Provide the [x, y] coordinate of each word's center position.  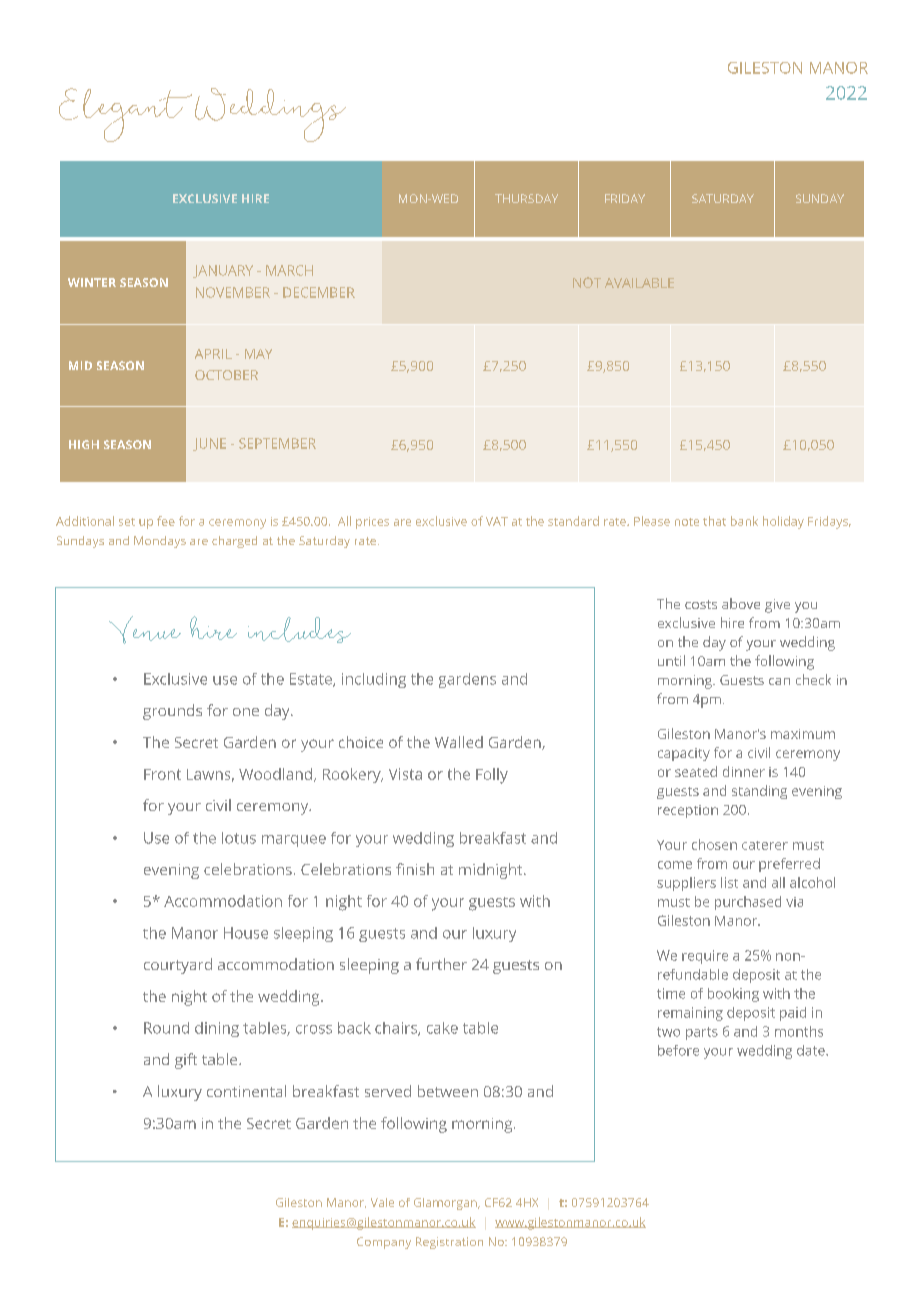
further [441, 964]
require [705, 957]
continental [246, 1091]
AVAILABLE [639, 283]
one [246, 712]
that [714, 521]
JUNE [209, 444]
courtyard [178, 966]
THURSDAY [526, 198]
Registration [449, 1243]
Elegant [125, 115]
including [374, 680]
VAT [497, 521]
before [678, 1050]
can [779, 681]
